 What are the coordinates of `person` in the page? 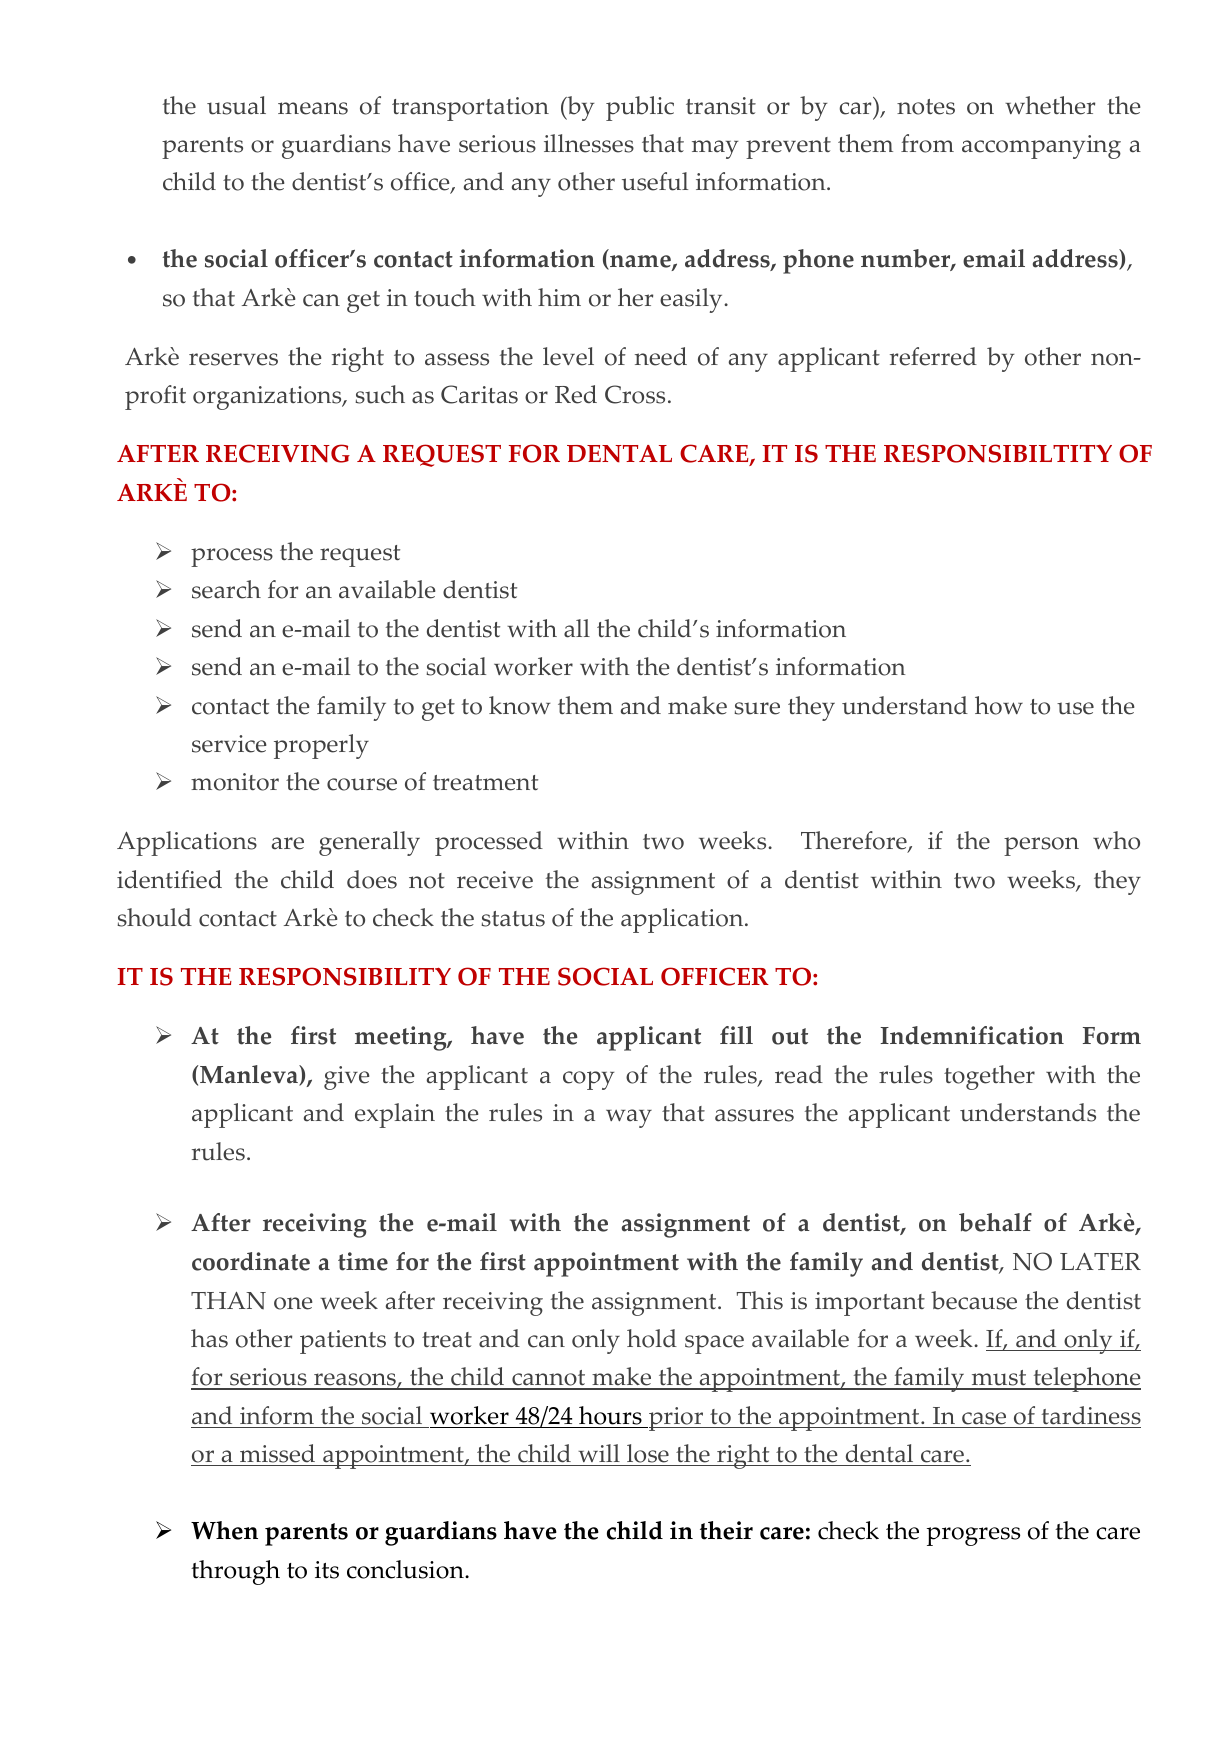 It's located at (1041, 846).
